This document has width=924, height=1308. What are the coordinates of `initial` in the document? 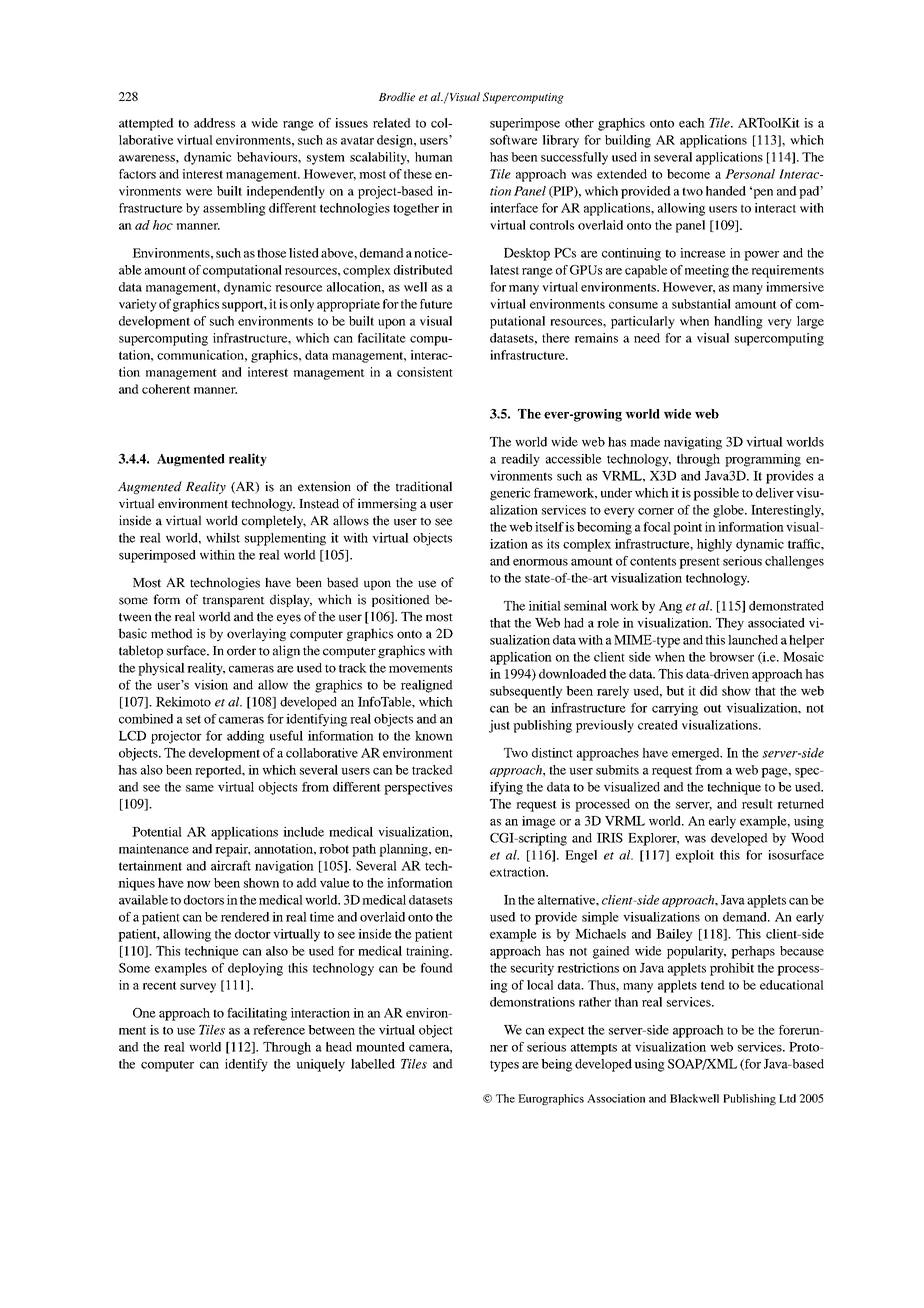 It's located at (545, 606).
